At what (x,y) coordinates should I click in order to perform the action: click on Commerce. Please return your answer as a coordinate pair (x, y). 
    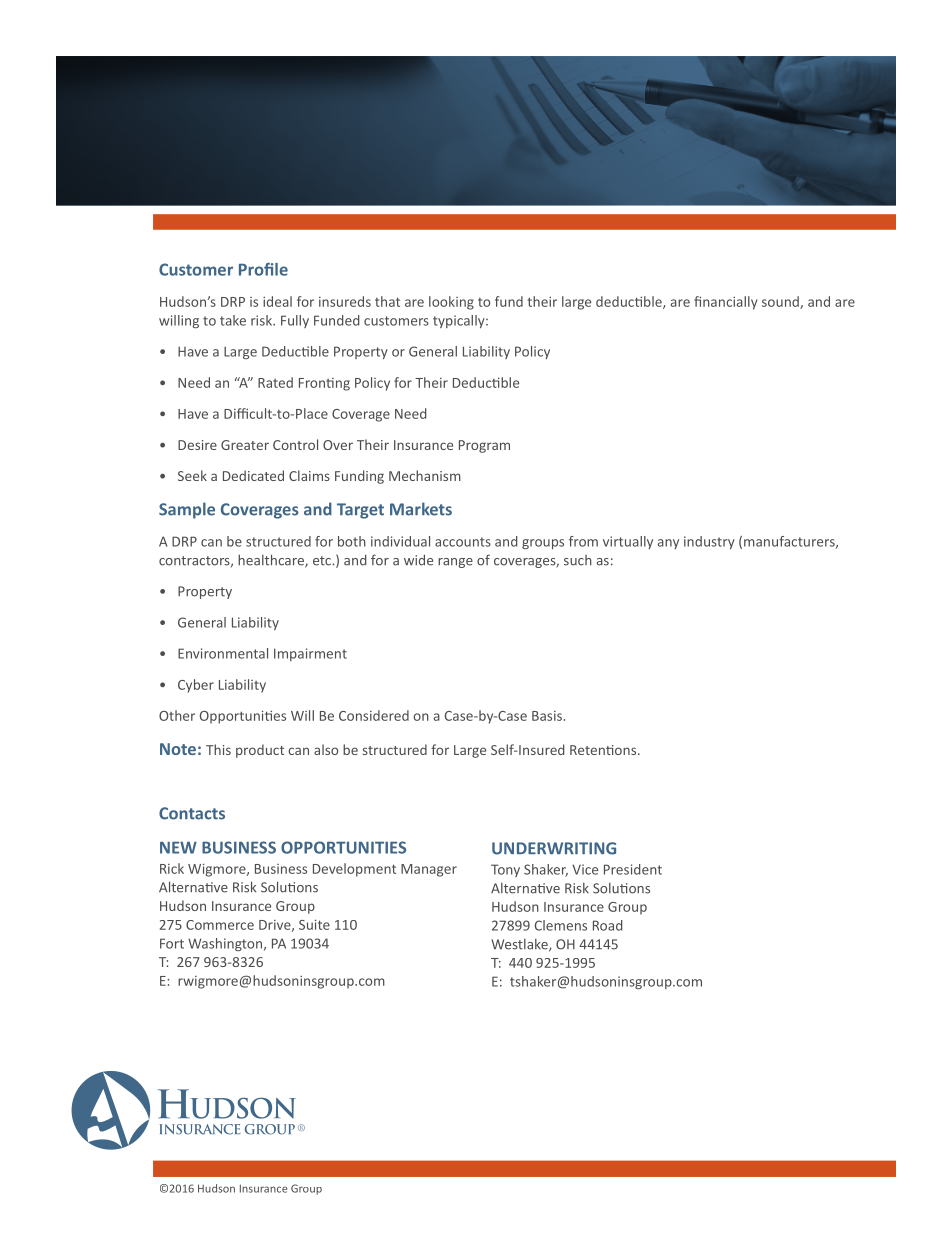
    Looking at the image, I should click on (220, 925).
